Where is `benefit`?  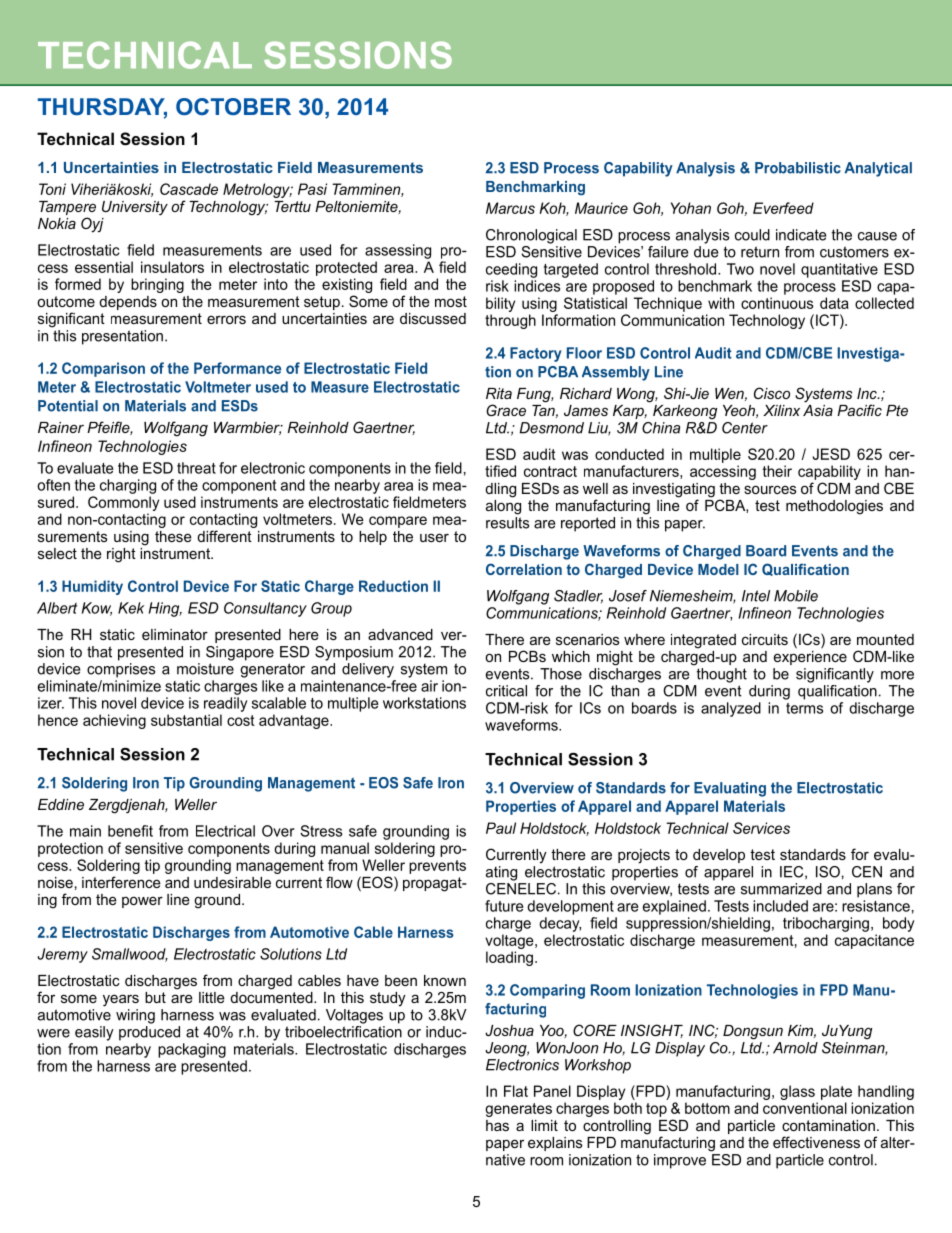
benefit is located at coordinates (130, 831).
